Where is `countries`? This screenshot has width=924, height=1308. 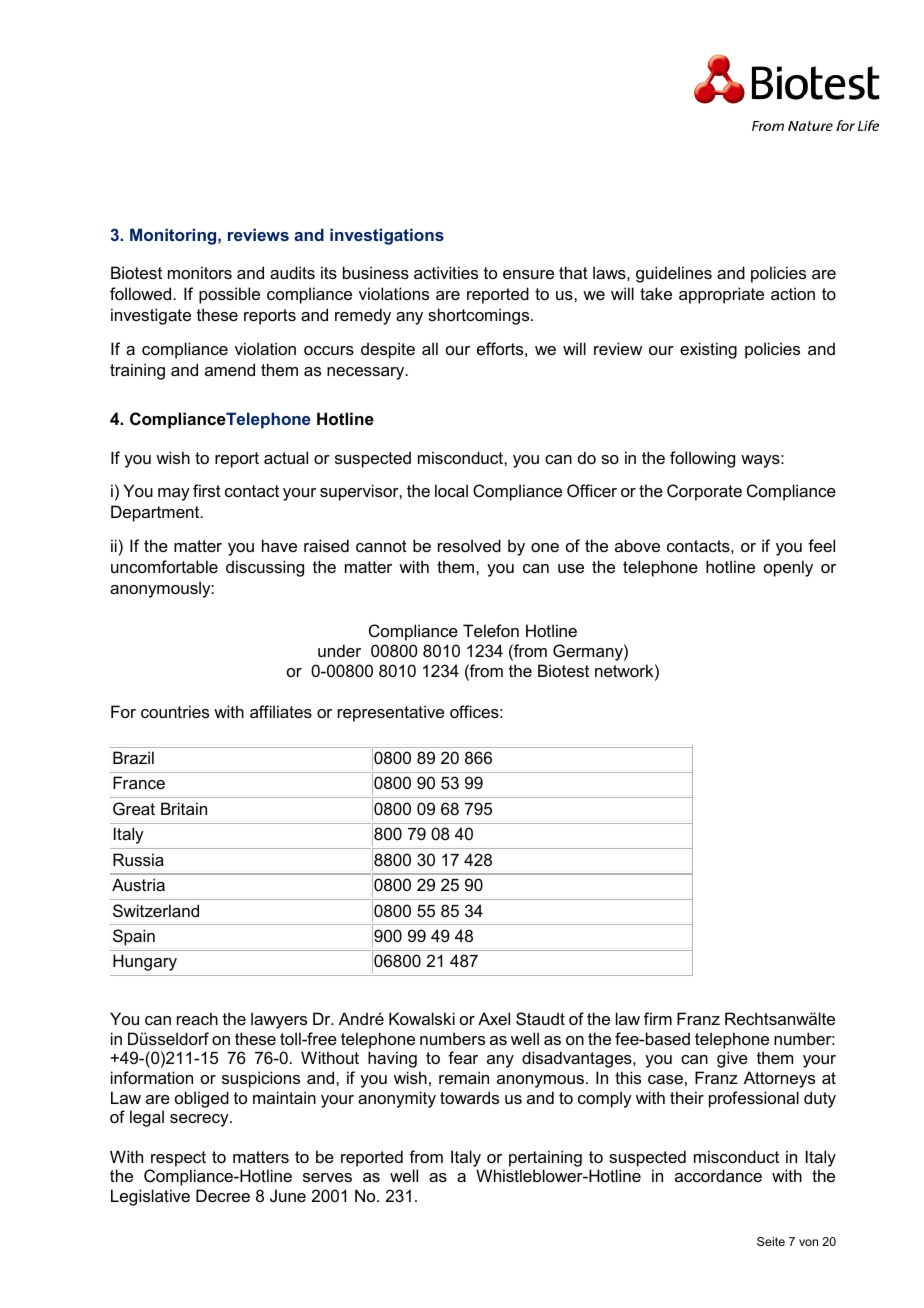
countries is located at coordinates (175, 711).
